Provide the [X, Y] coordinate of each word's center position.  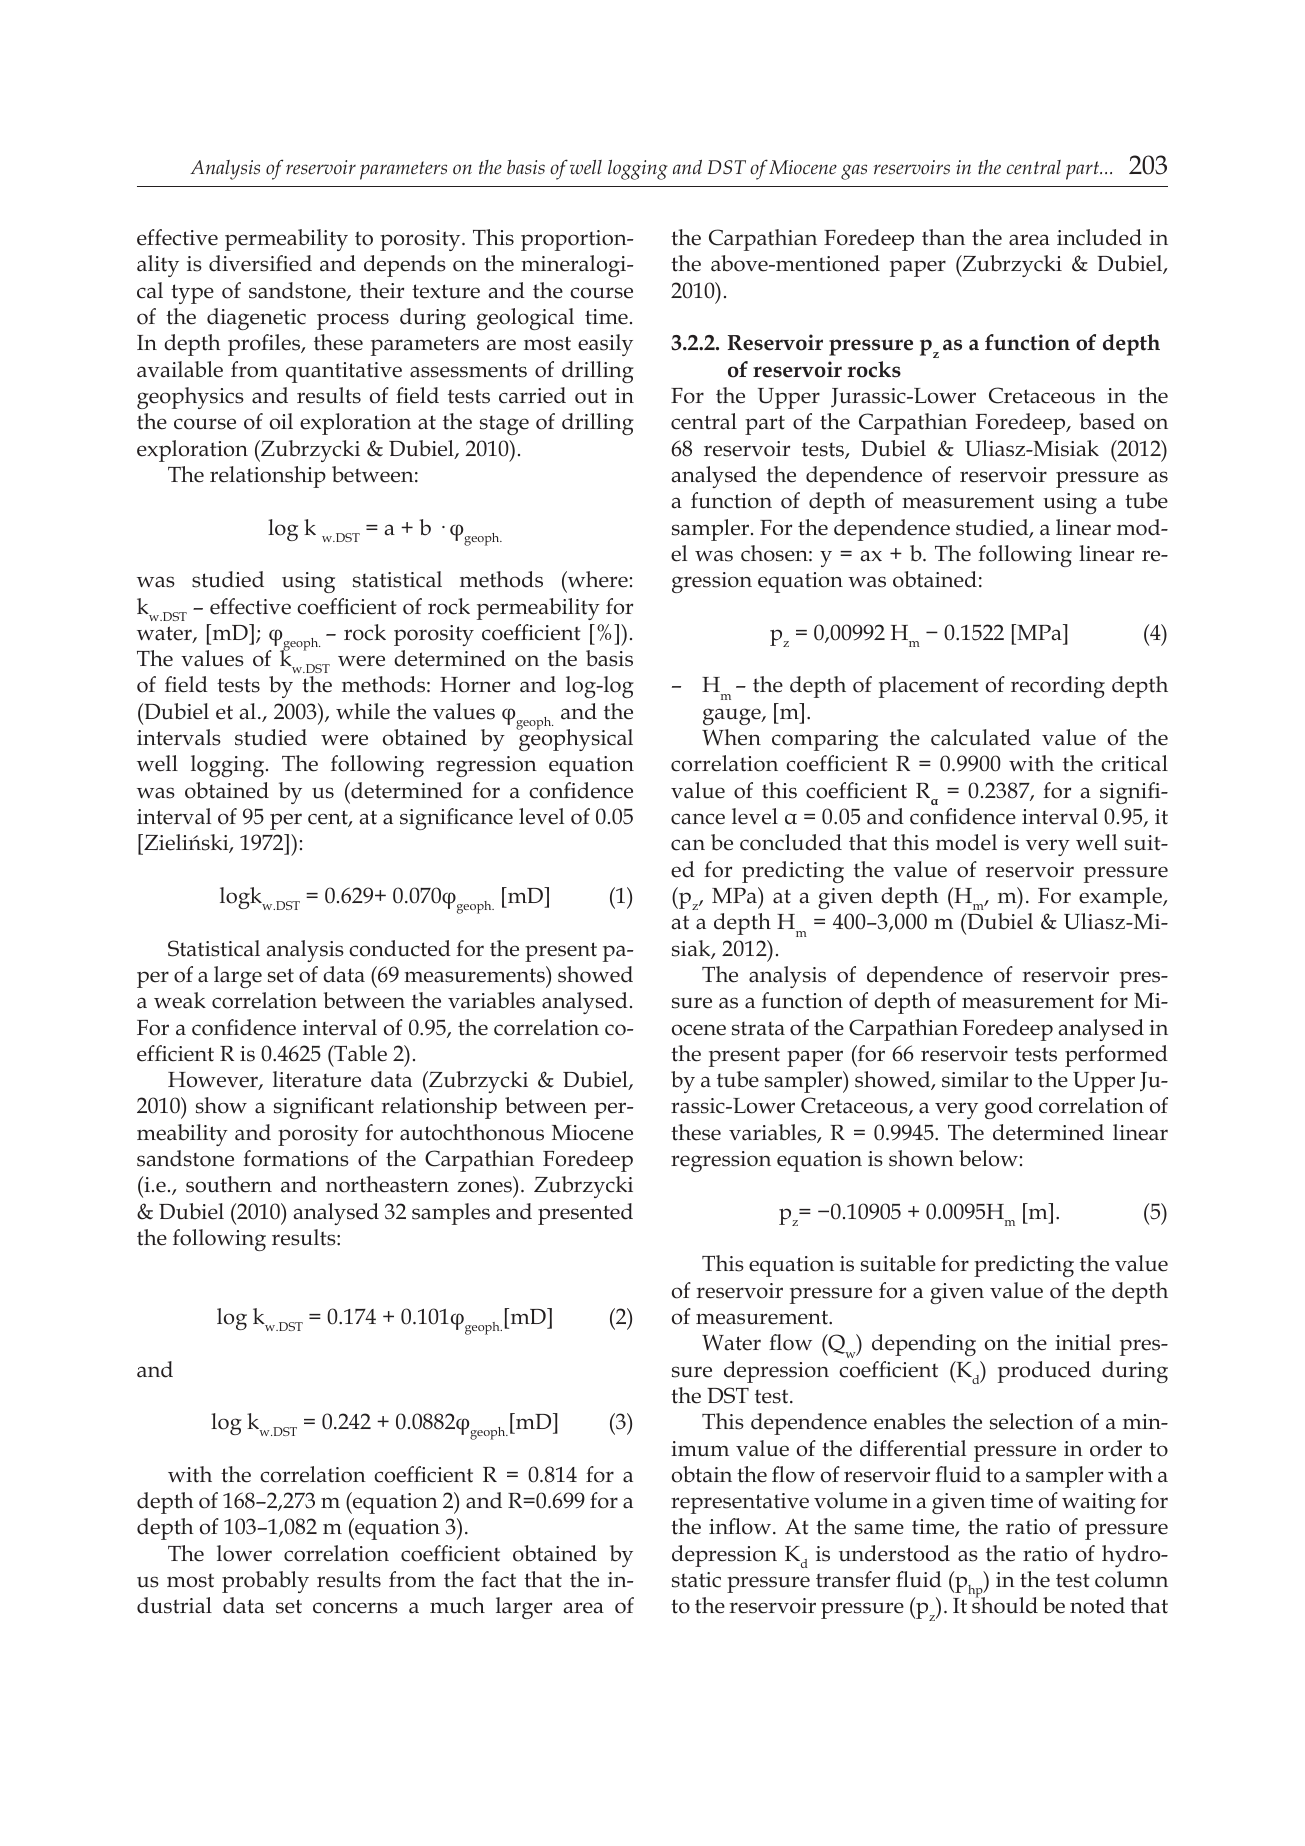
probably [265, 1582]
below [988, 1158]
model [966, 842]
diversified [260, 263]
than [943, 237]
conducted [400, 948]
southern [229, 1184]
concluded [791, 842]
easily [605, 345]
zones [484, 1187]
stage [504, 425]
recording [1058, 687]
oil [281, 421]
